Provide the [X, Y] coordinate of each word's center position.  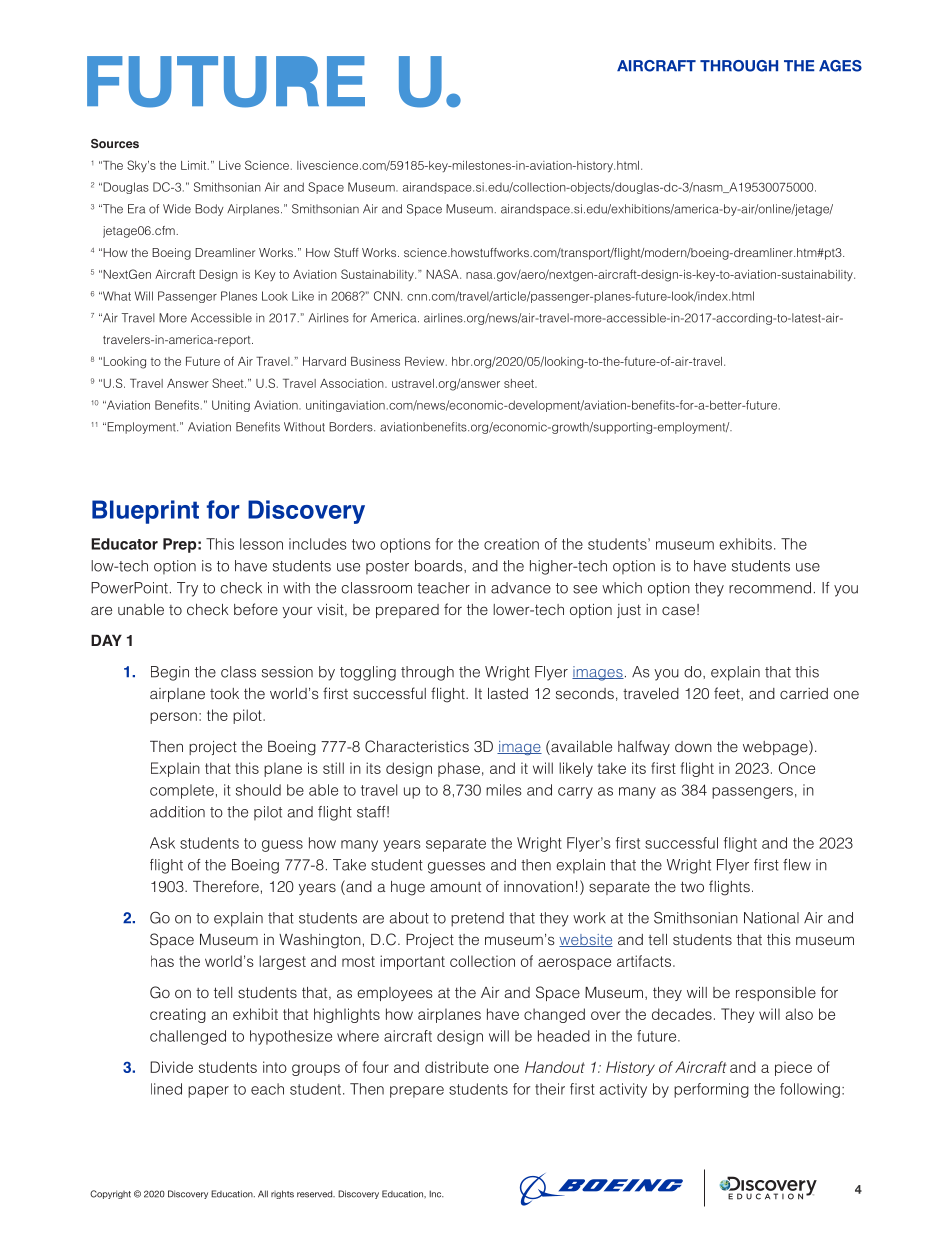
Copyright [110, 1194]
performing [711, 1090]
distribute [457, 1067]
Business [375, 361]
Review [426, 361]
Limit [195, 165]
